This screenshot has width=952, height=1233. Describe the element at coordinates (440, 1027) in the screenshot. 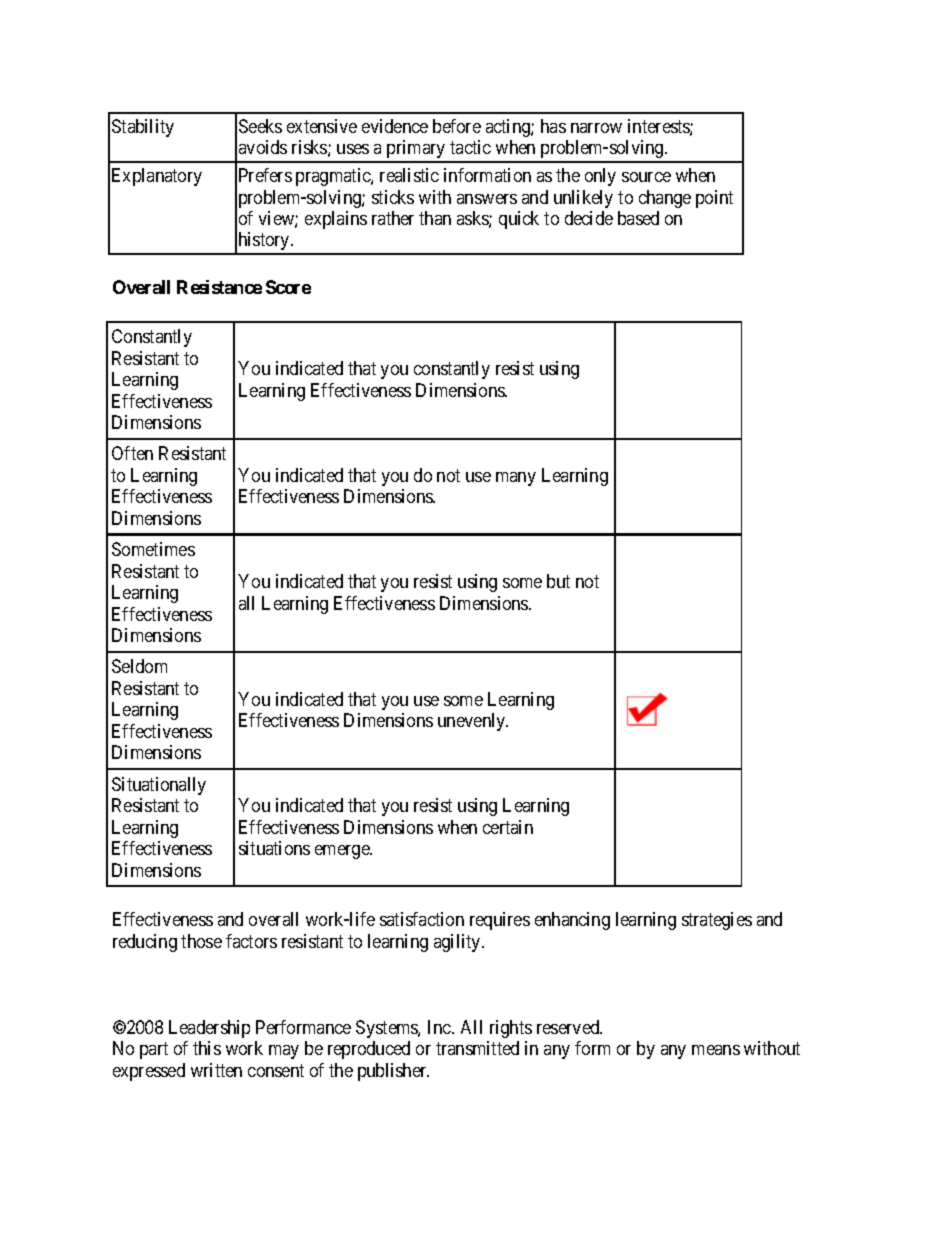

I see `Inc` at that location.
